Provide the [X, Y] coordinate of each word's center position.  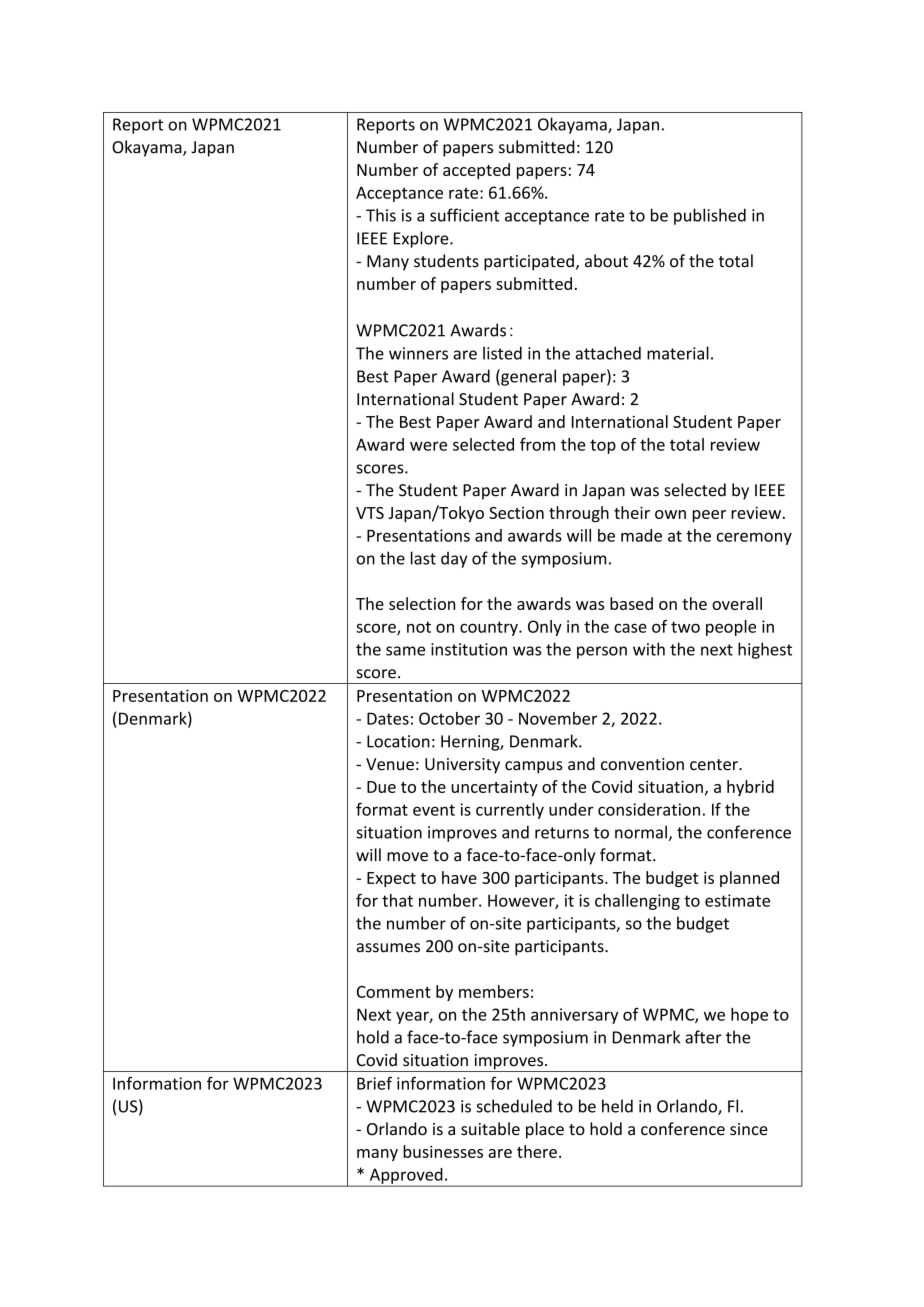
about [606, 261]
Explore [422, 239]
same [405, 651]
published [710, 216]
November [558, 718]
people [731, 628]
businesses [443, 1151]
